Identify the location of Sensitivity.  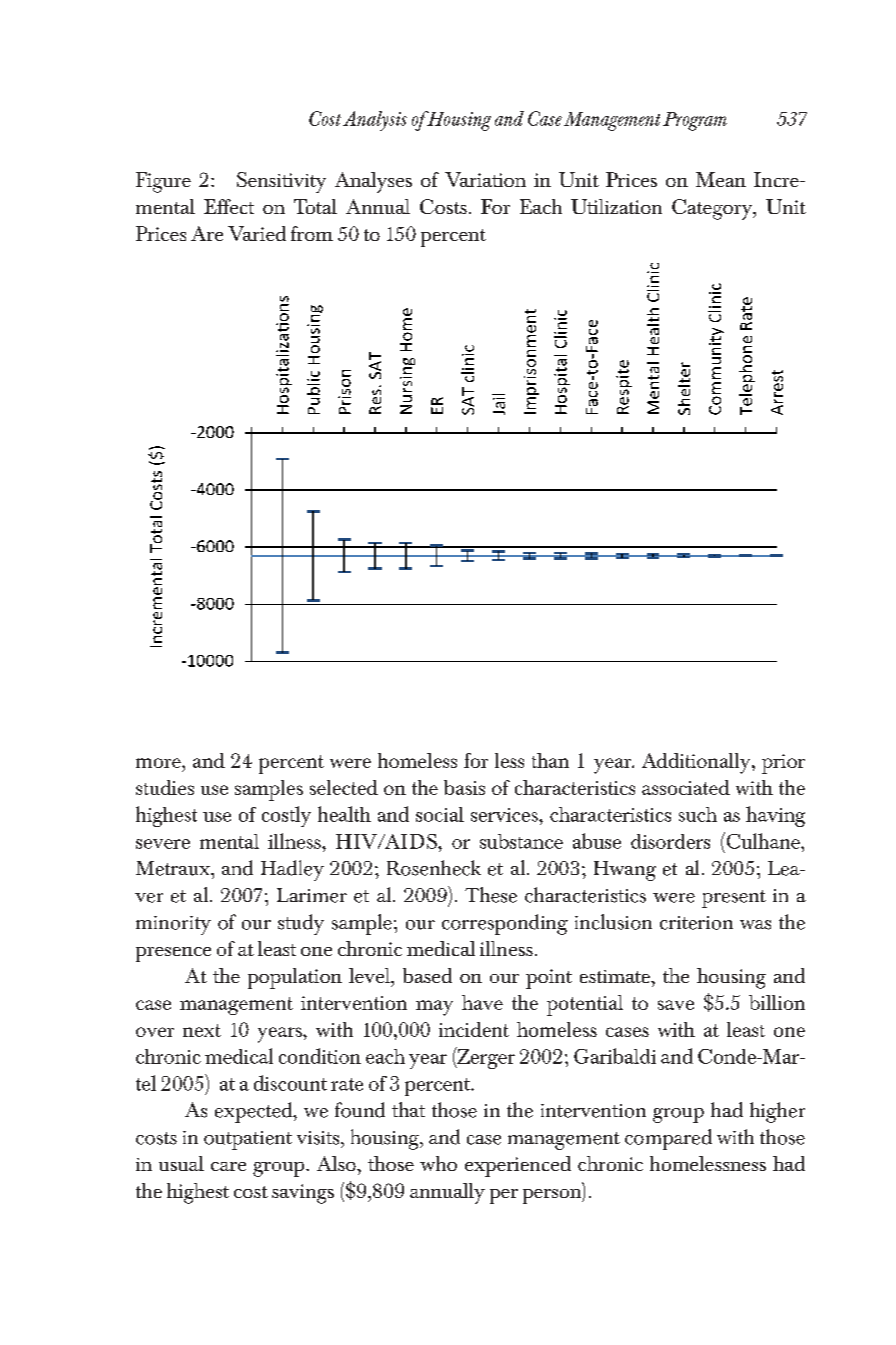
(281, 182).
